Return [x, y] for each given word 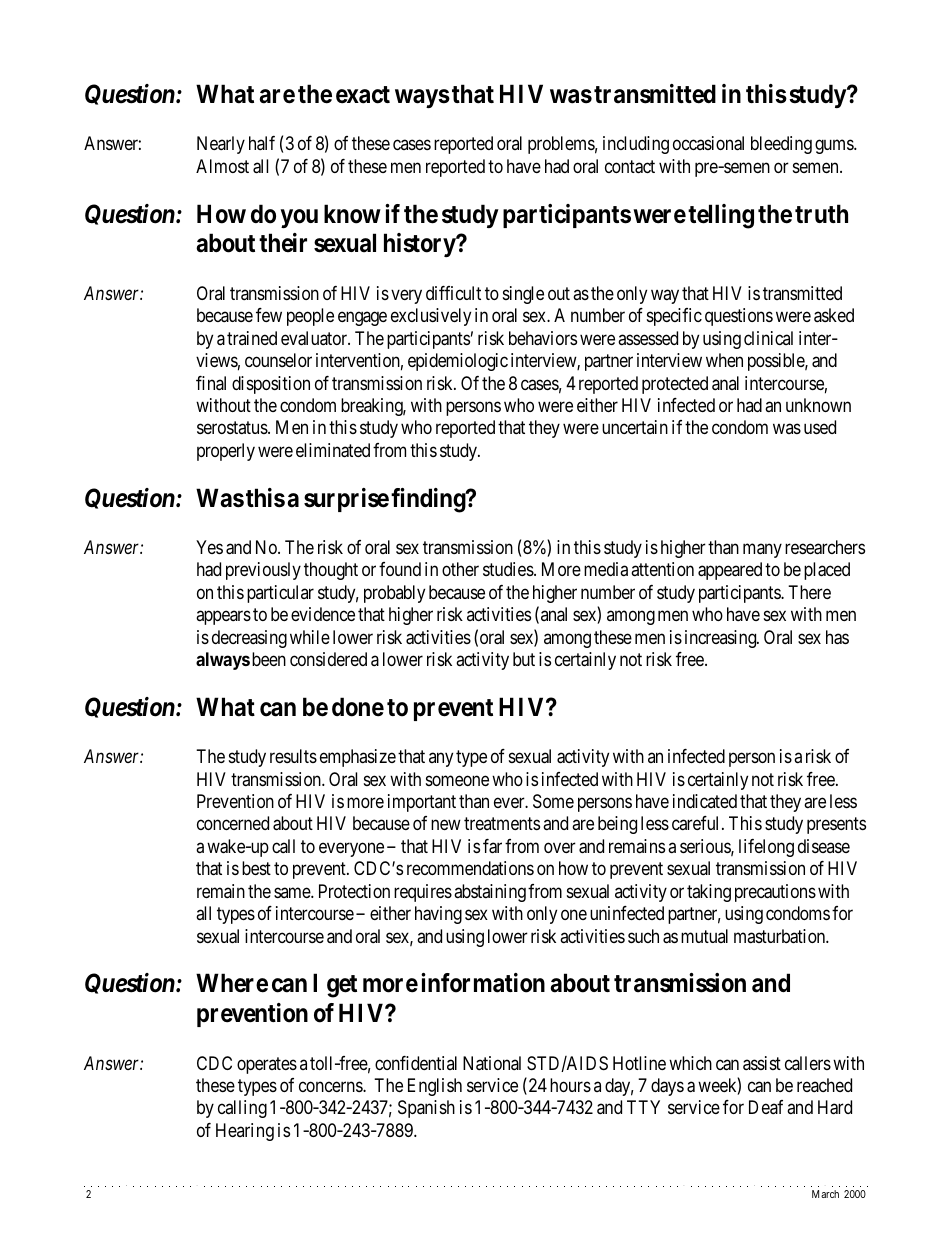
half [262, 143]
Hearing [245, 1132]
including [636, 145]
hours [570, 1085]
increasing [722, 639]
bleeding [781, 145]
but [524, 659]
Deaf [766, 1107]
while [310, 637]
